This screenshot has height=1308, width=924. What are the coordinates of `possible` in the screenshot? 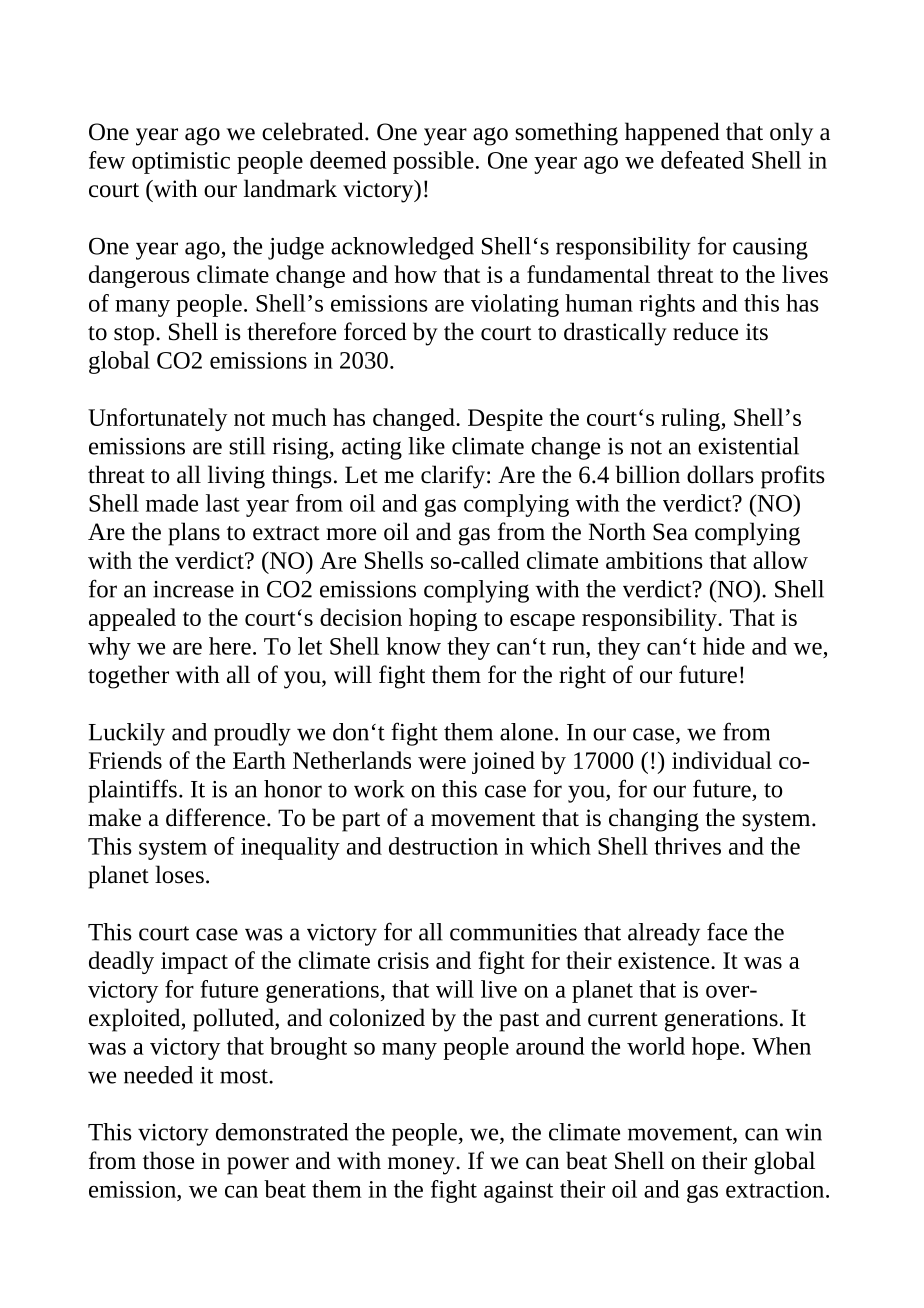 It's located at (433, 162).
